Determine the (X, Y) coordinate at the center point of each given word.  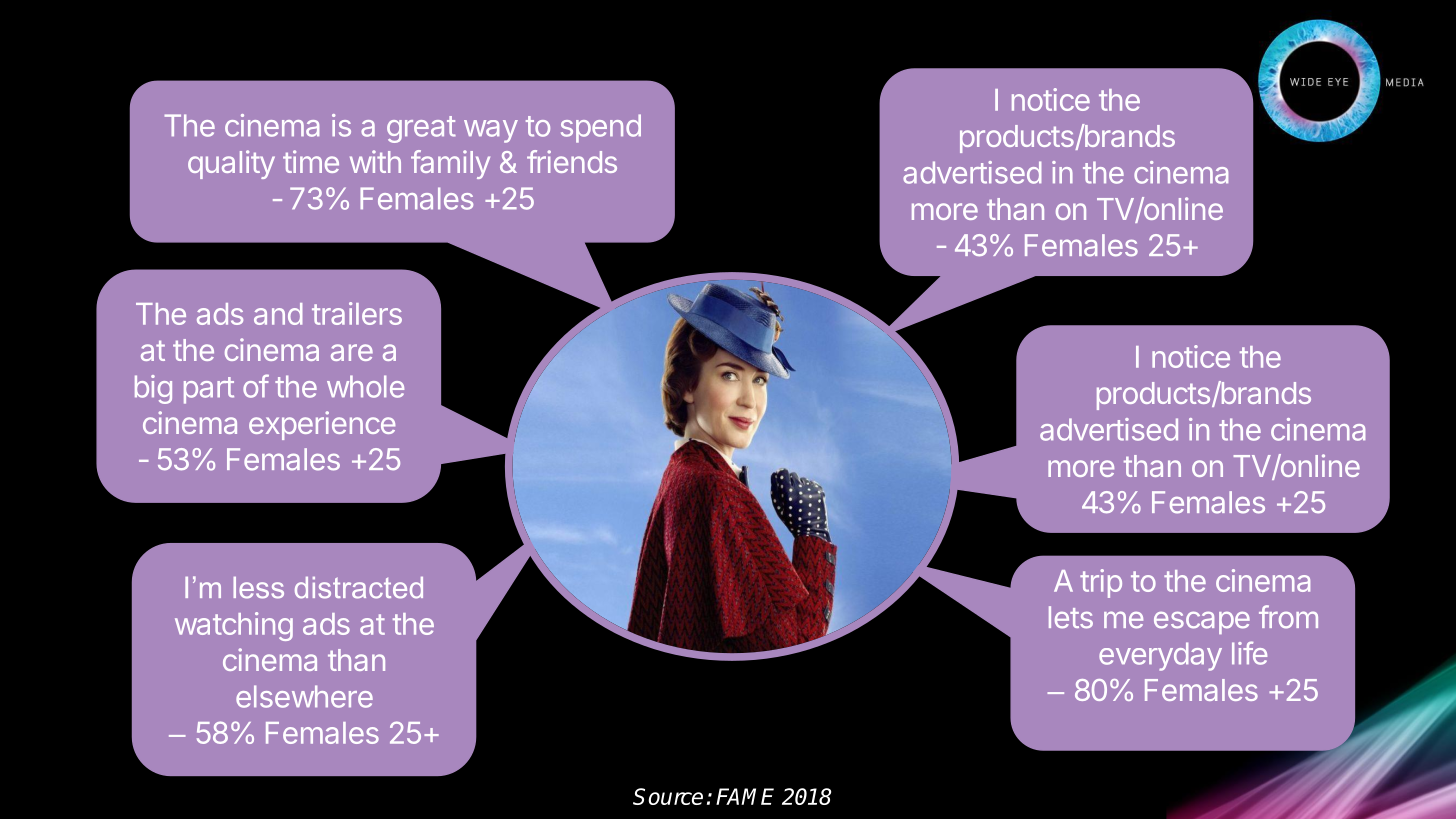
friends (572, 161)
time (311, 161)
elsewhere (304, 696)
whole (365, 386)
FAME (745, 796)
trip (1101, 583)
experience (322, 425)
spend (601, 128)
